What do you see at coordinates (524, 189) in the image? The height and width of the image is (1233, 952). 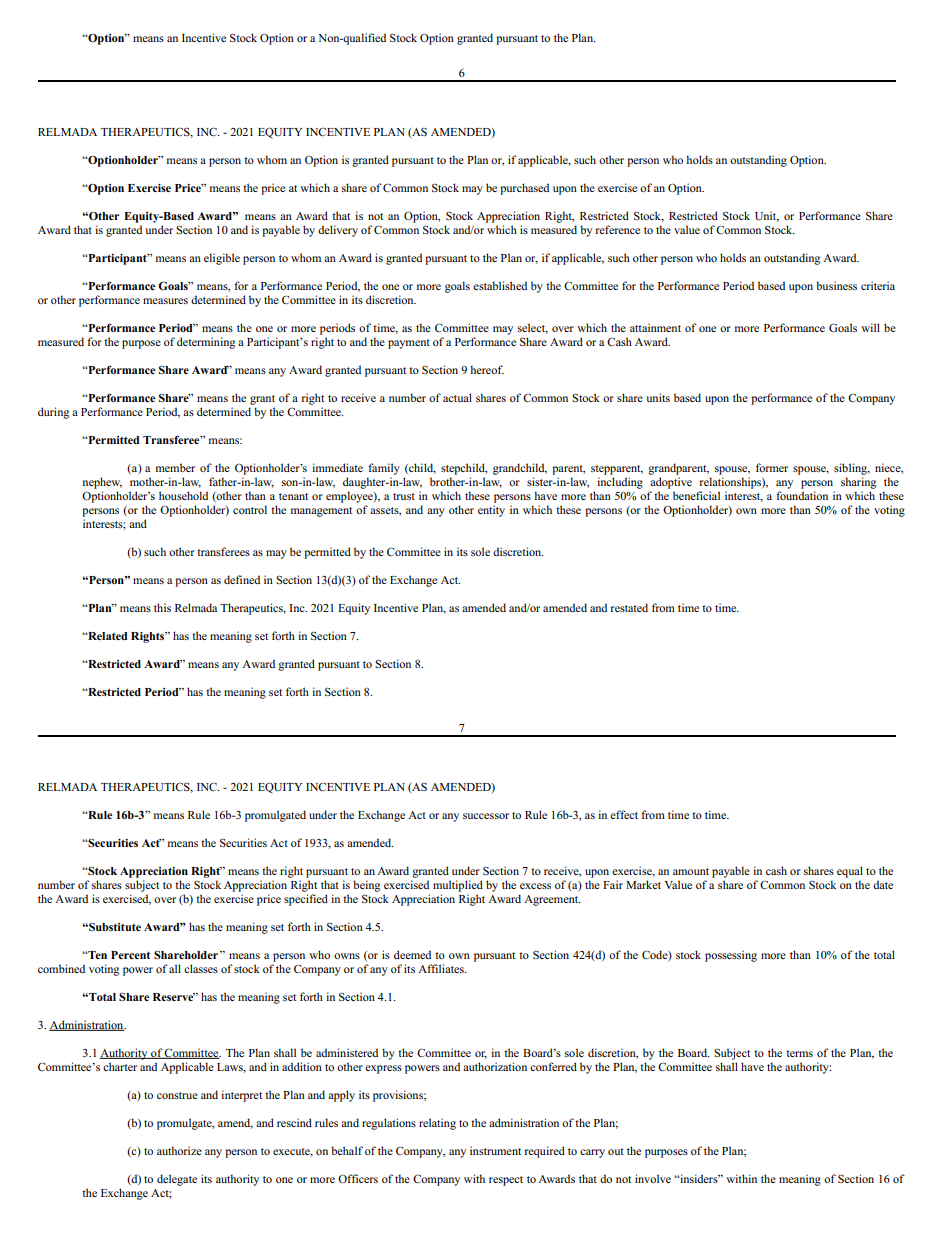 I see `purchased` at bounding box center [524, 189].
